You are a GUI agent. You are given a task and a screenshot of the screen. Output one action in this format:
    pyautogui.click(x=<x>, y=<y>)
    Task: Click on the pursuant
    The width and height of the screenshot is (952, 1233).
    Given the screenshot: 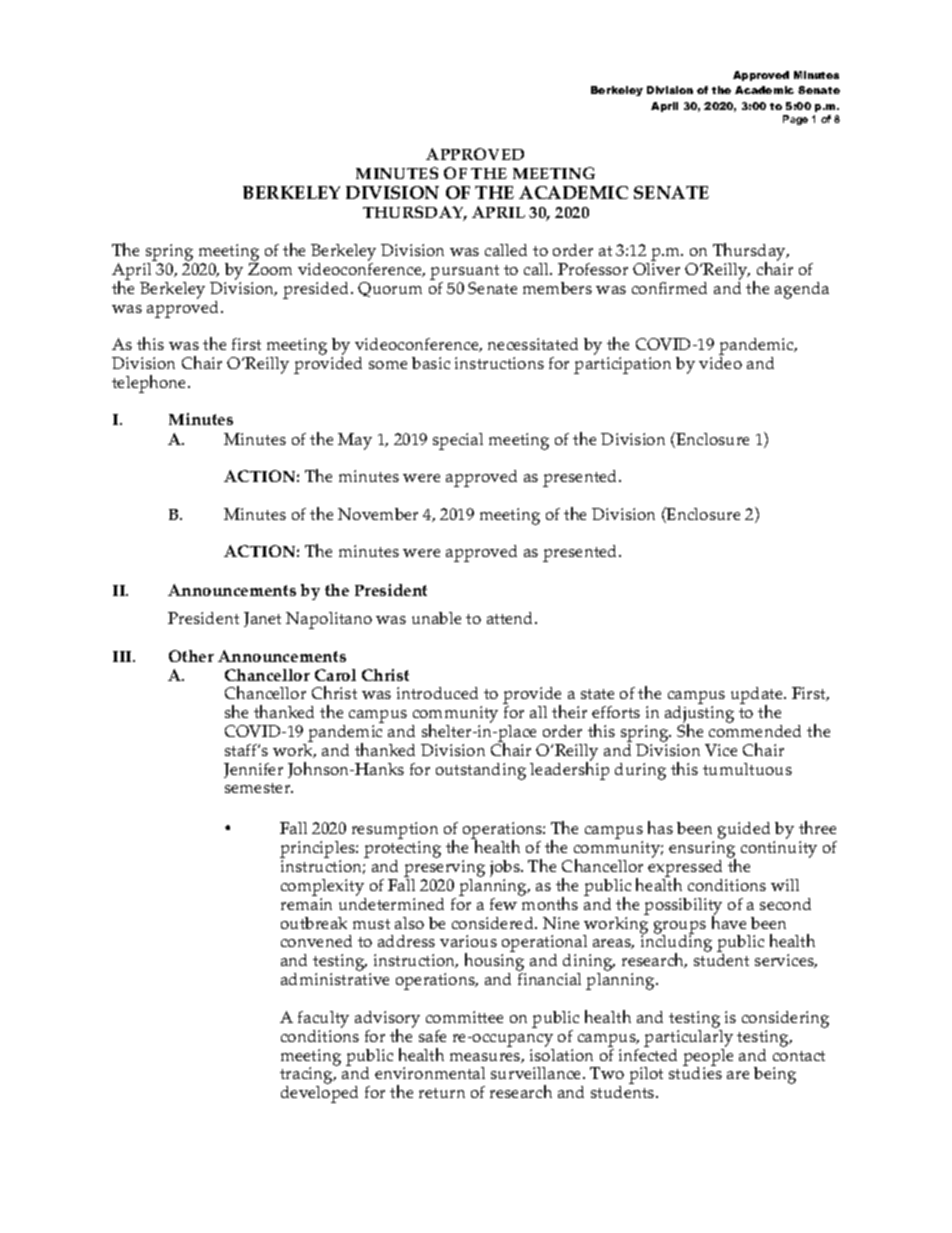 What is the action you would take?
    pyautogui.click(x=464, y=272)
